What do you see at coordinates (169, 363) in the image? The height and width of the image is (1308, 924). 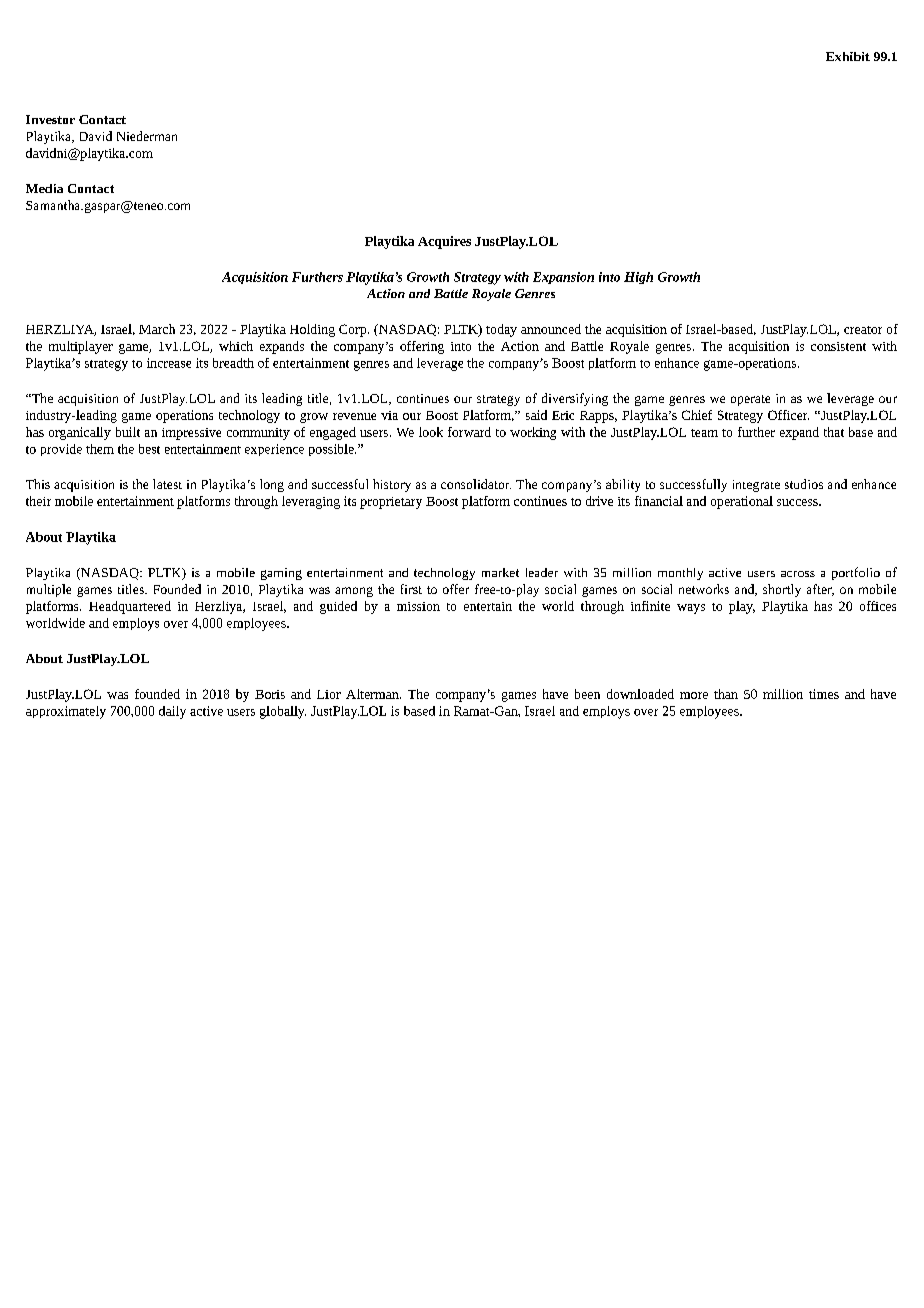 I see `increase` at bounding box center [169, 363].
